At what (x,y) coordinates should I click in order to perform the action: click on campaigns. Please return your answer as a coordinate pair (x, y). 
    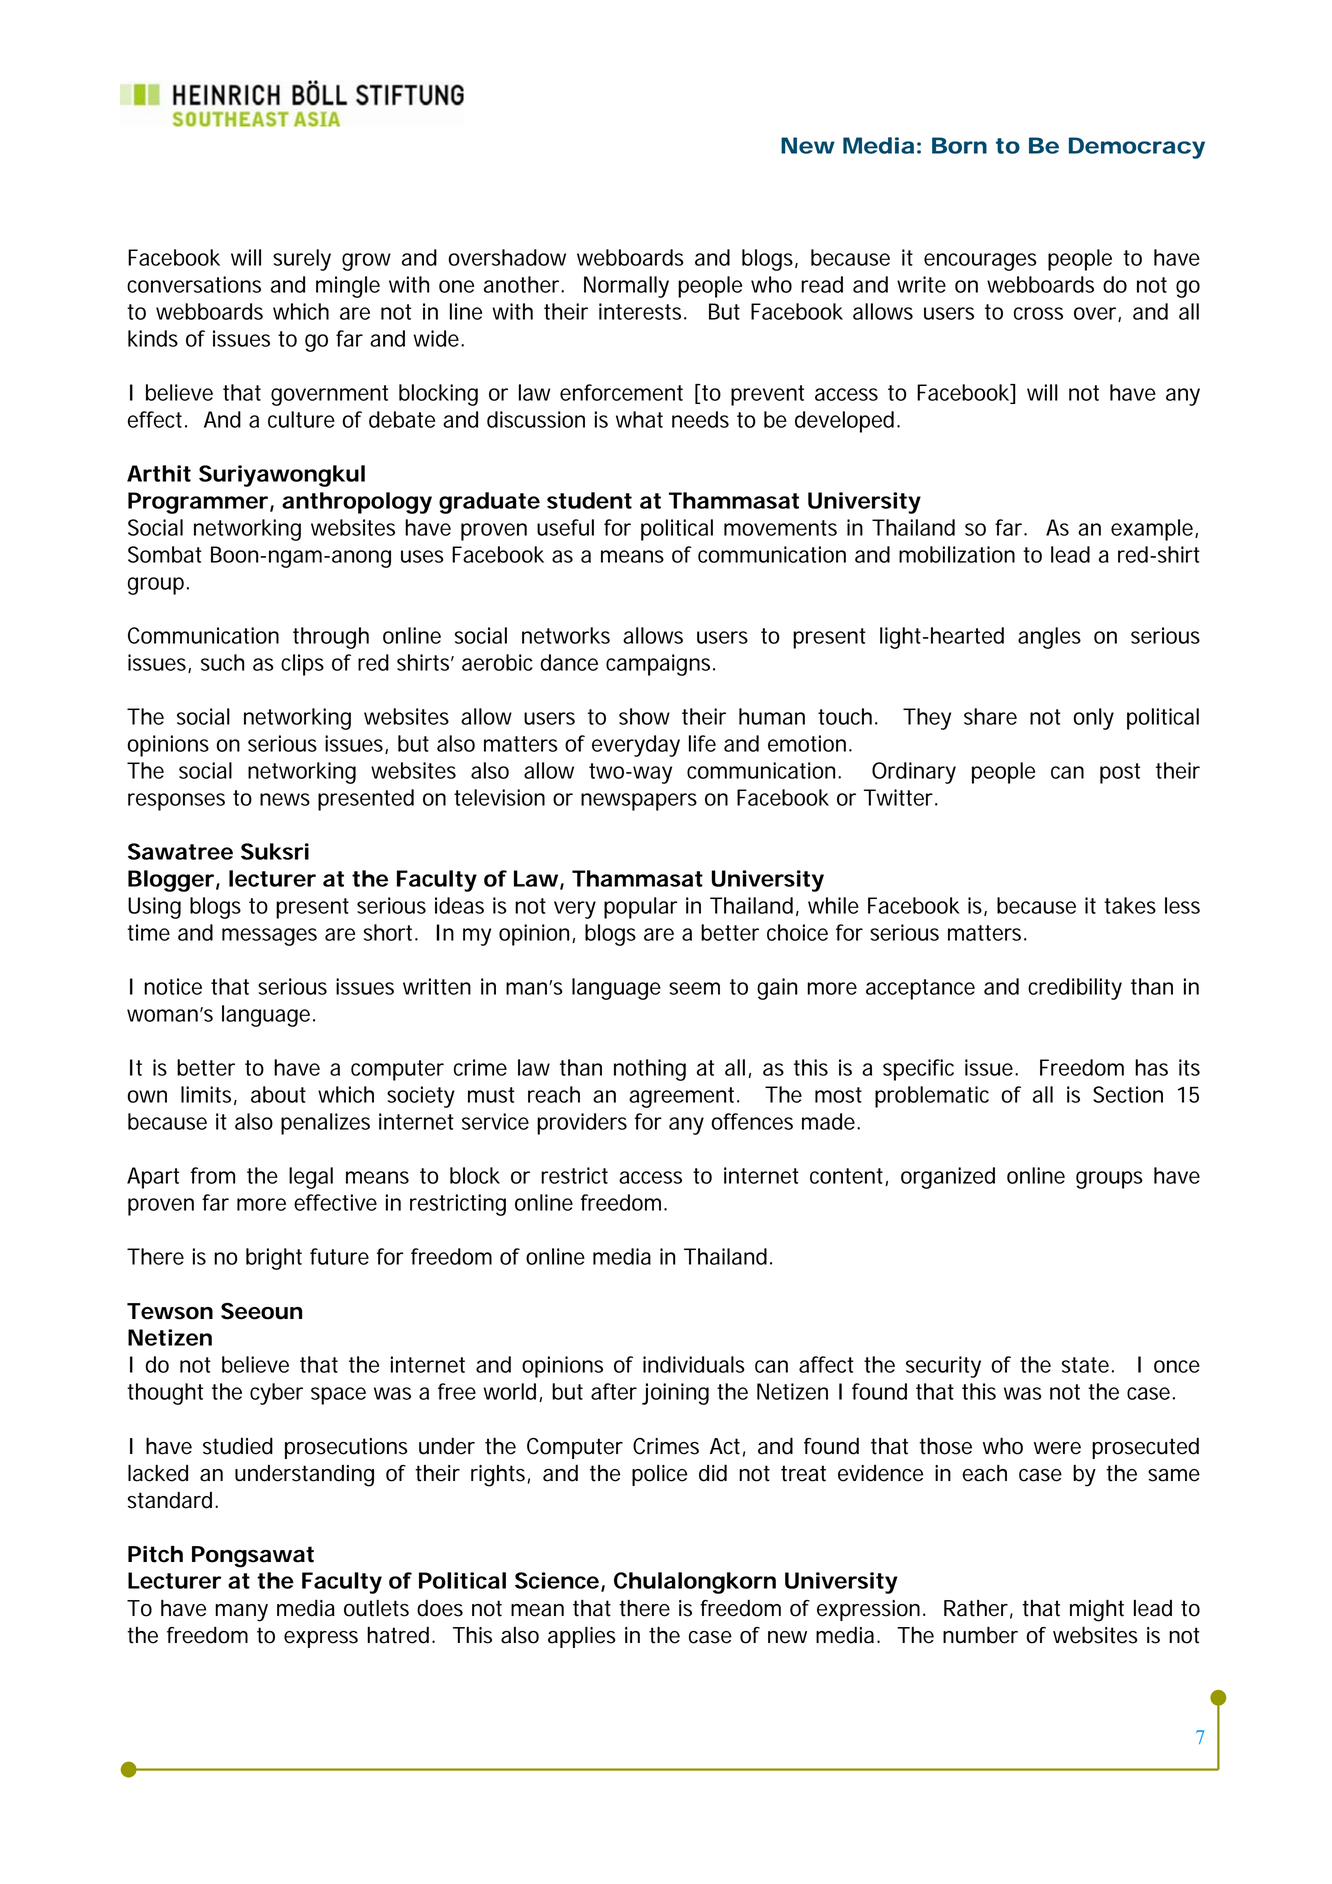
    Looking at the image, I should click on (660, 665).
